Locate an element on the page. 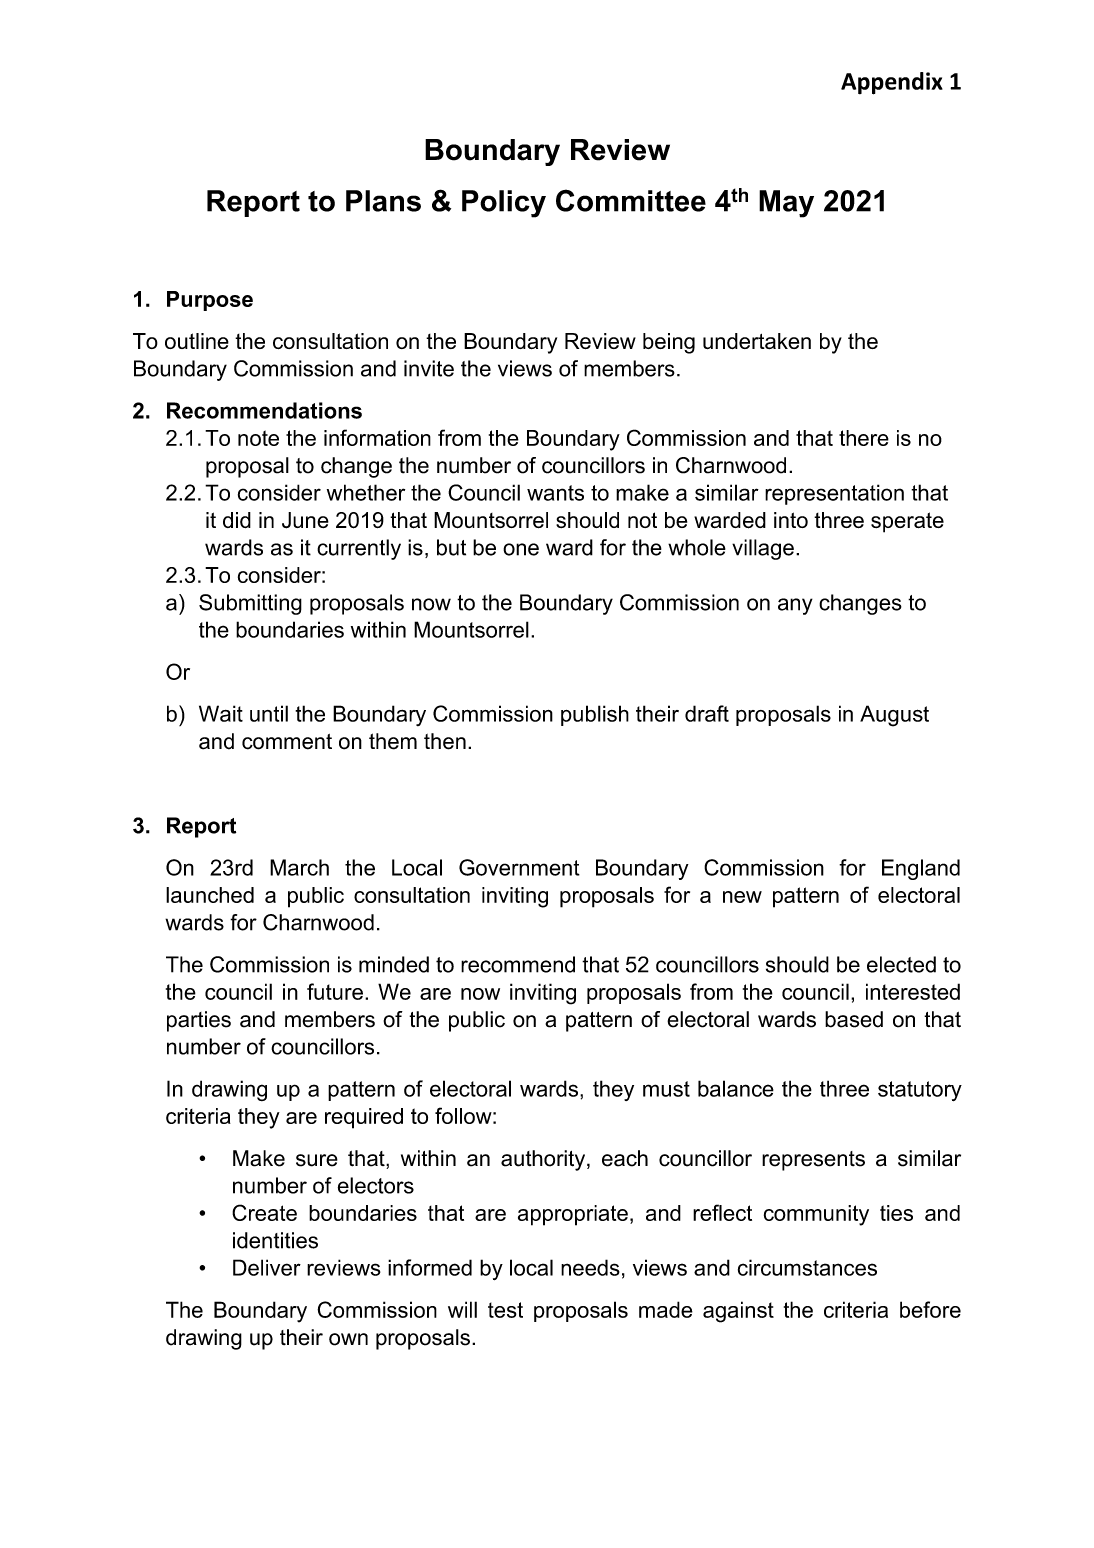 This page has width=1094, height=1548. Deliver is located at coordinates (267, 1267).
